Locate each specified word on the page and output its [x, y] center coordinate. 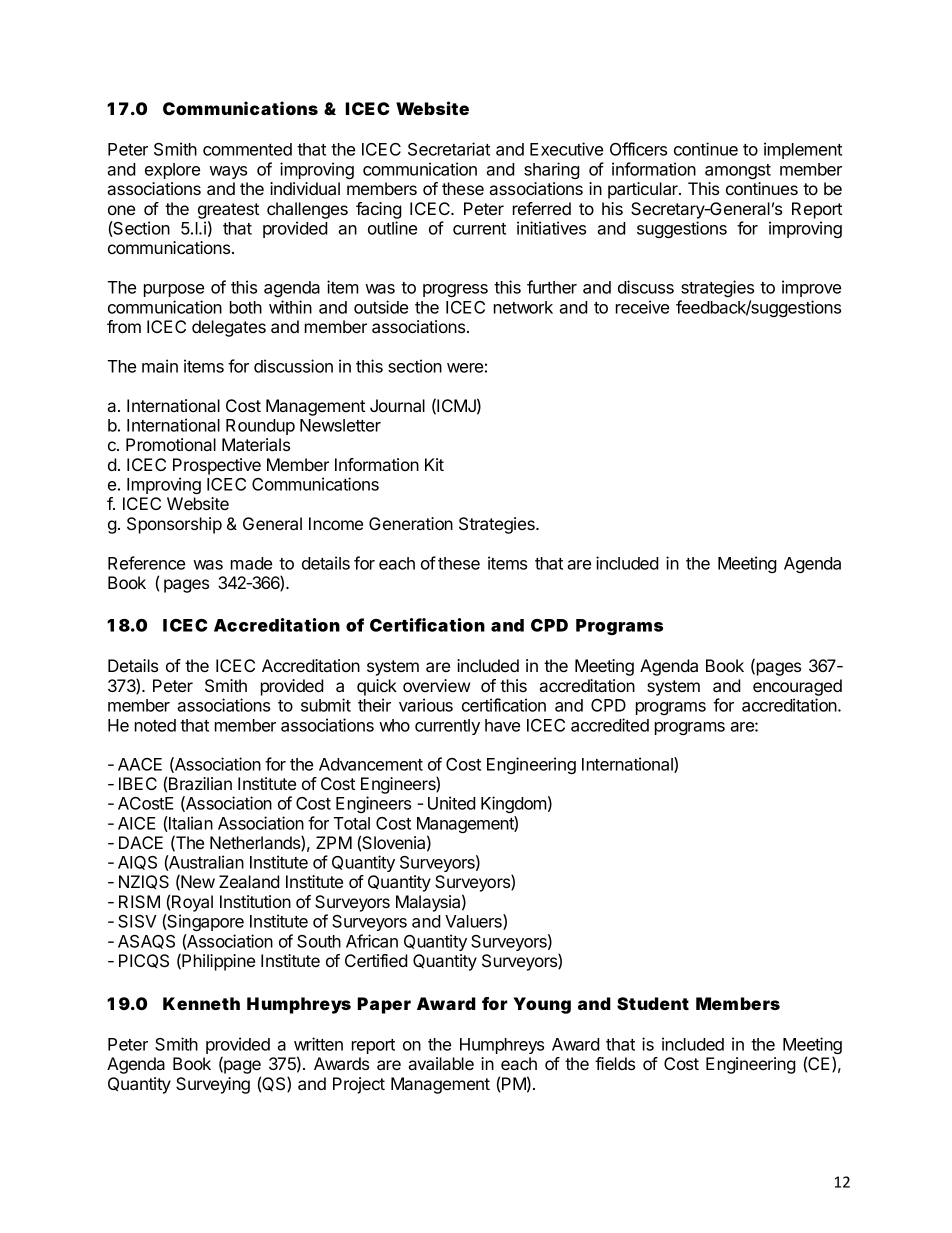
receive [642, 307]
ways [228, 172]
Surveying [213, 1085]
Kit [434, 464]
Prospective [217, 466]
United [452, 803]
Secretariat [449, 149]
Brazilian [200, 783]
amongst [738, 171]
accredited [610, 725]
